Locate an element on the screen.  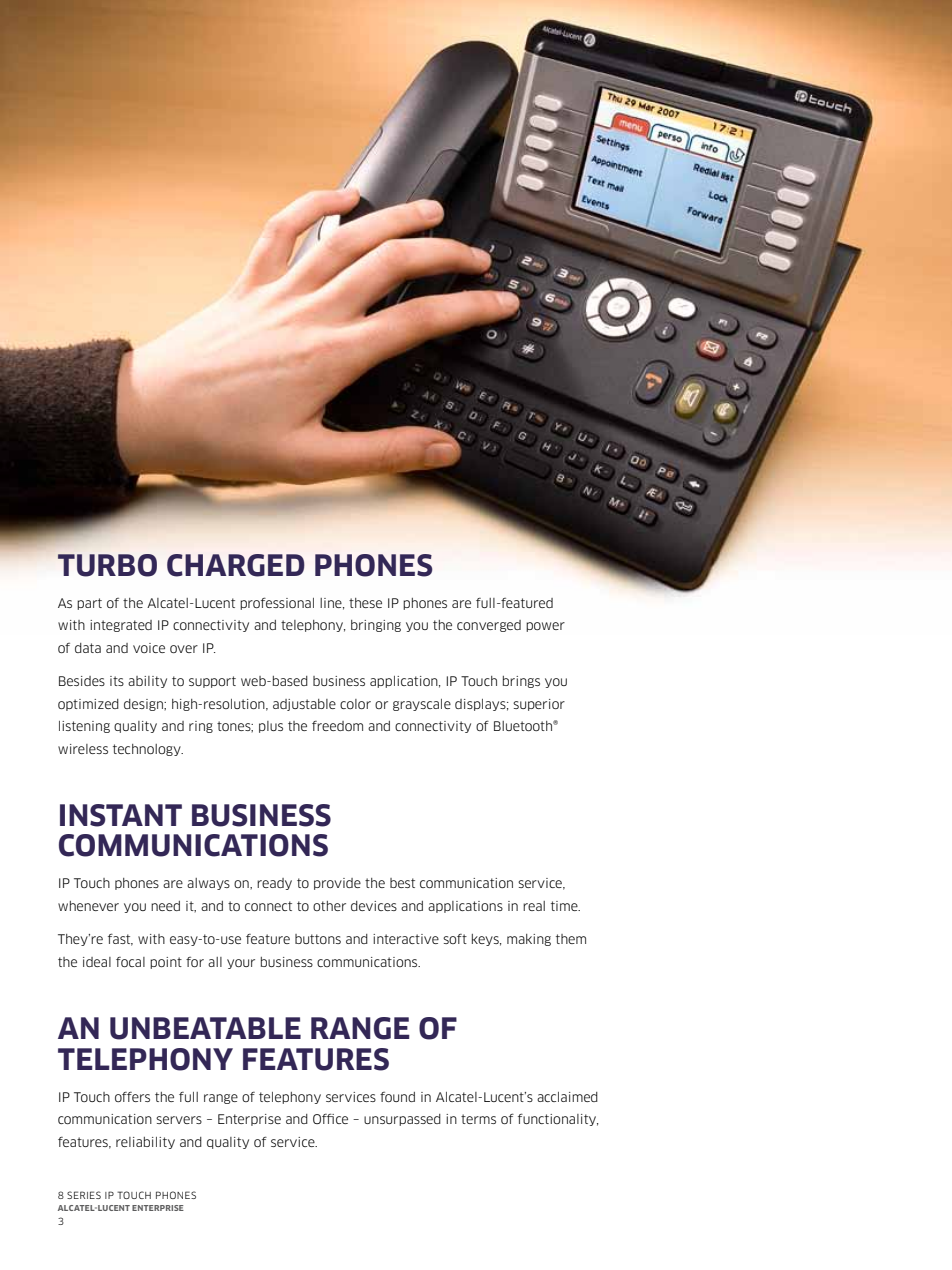
converged is located at coordinates (489, 626).
